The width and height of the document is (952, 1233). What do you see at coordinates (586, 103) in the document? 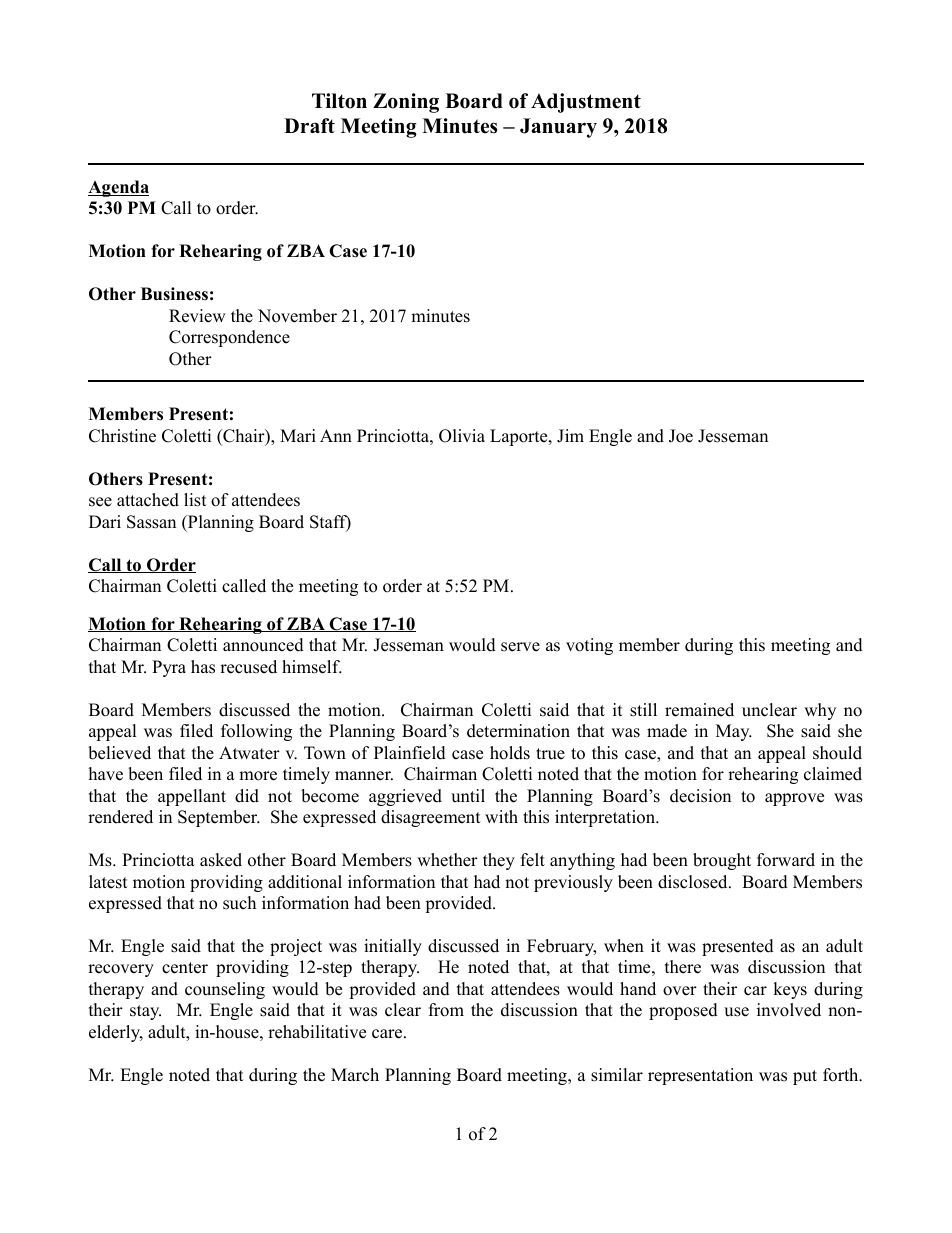
I see `Adjustment` at bounding box center [586, 103].
